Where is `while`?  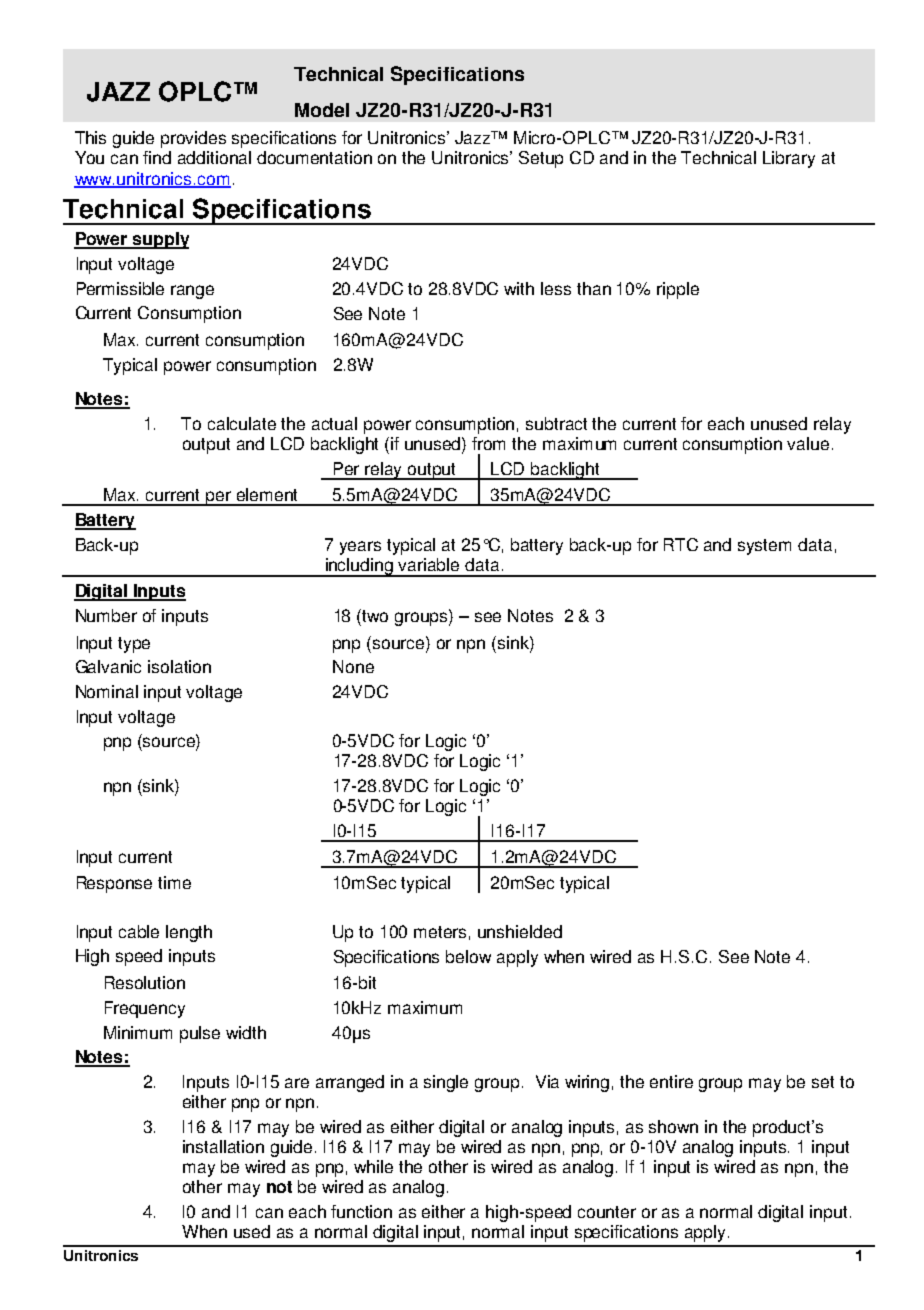 while is located at coordinates (373, 1166).
